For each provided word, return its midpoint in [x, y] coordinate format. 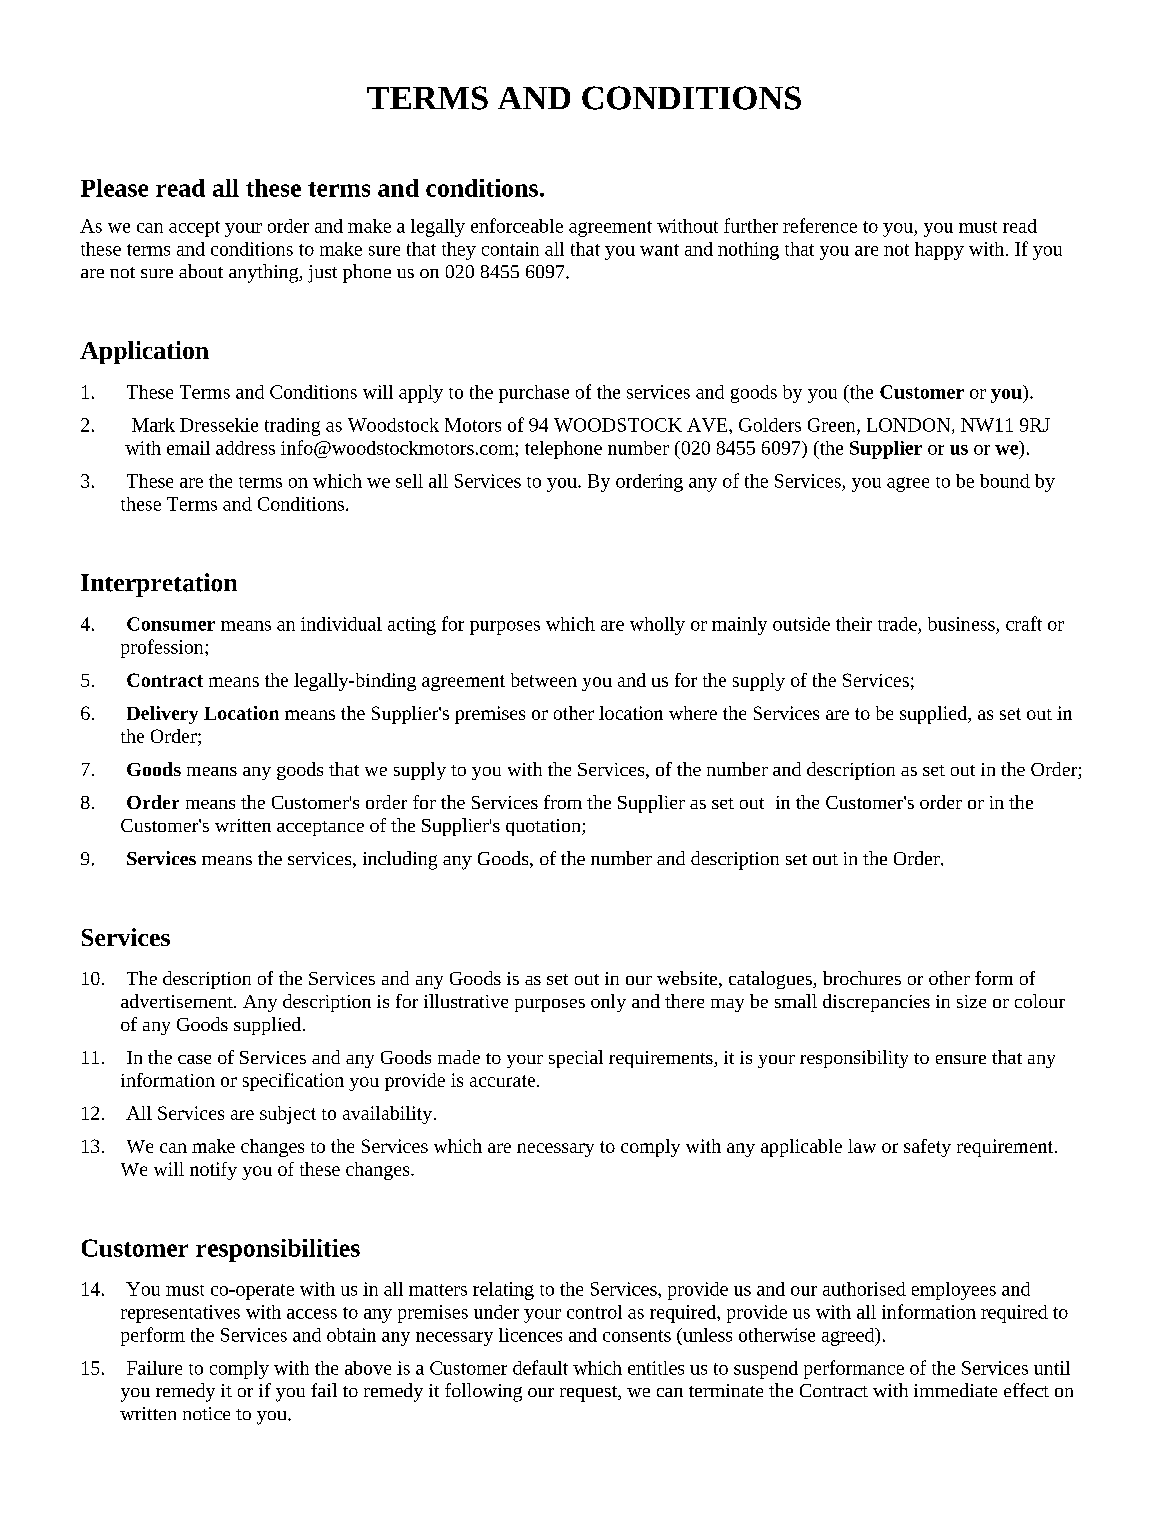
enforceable [517, 225]
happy [939, 251]
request [590, 1394]
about [201, 271]
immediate [955, 1390]
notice [206, 1413]
